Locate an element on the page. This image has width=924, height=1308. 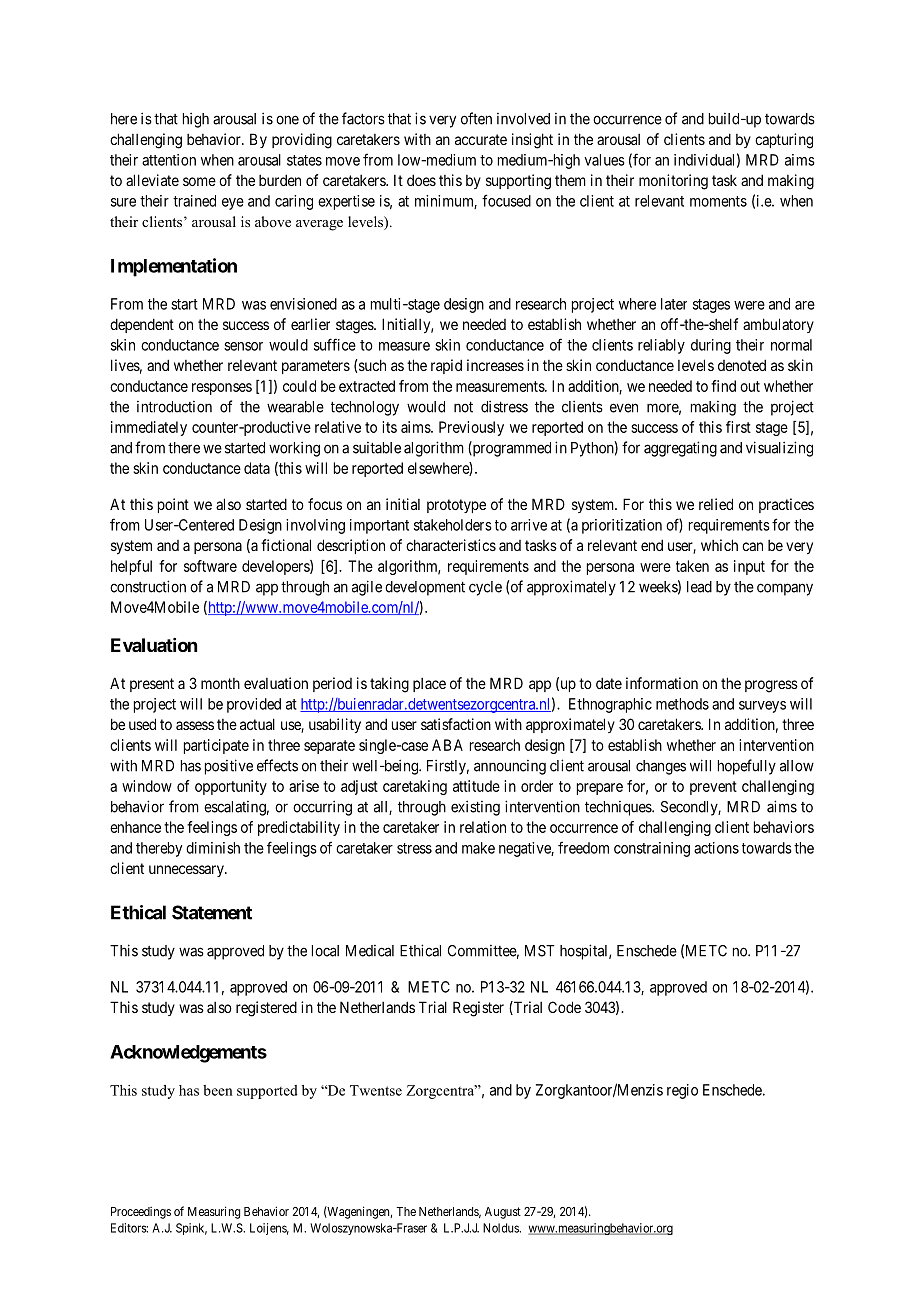
Statement is located at coordinates (212, 912).
